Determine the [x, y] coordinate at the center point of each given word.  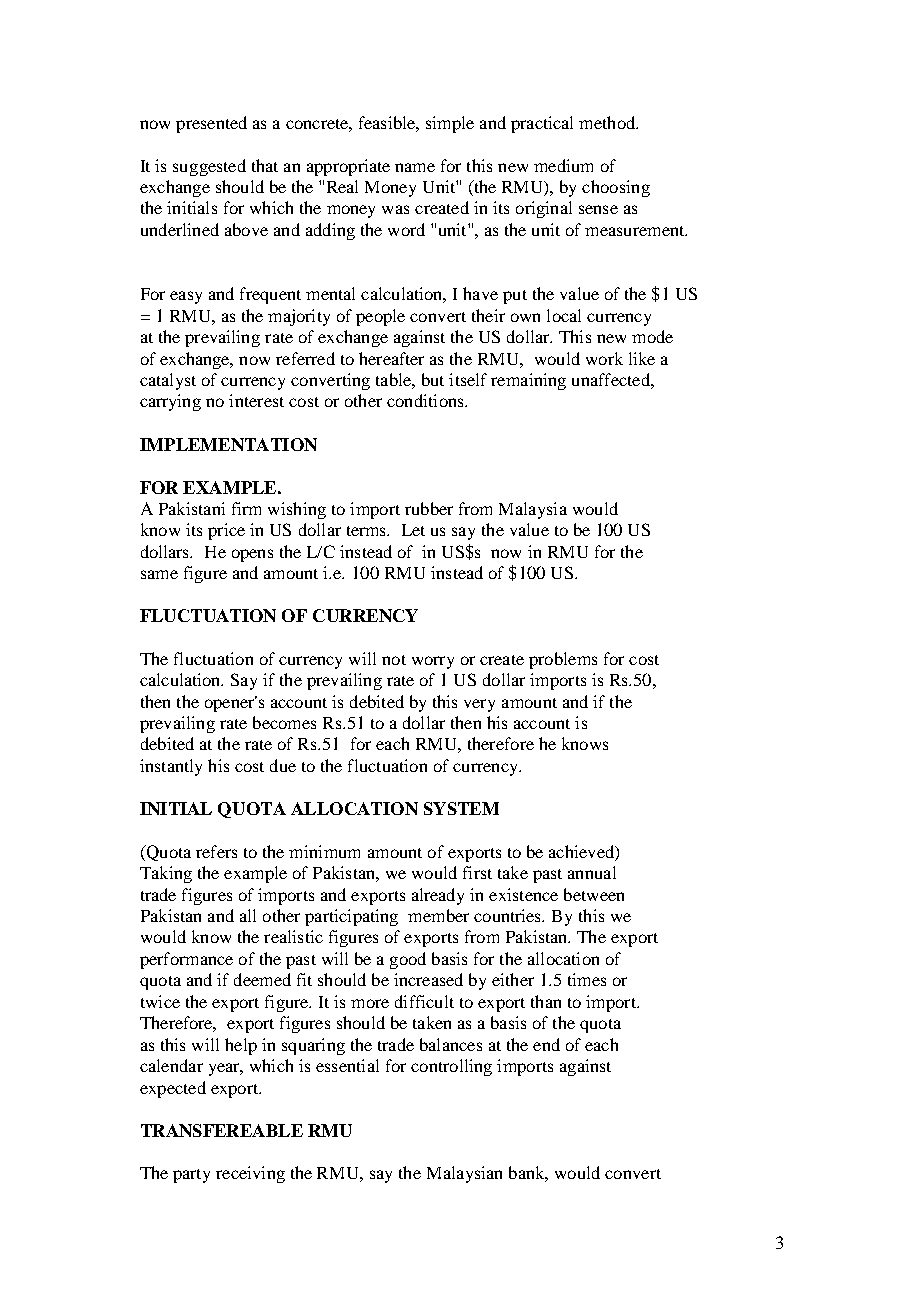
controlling [451, 1067]
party [191, 1176]
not [394, 660]
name [415, 167]
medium [563, 165]
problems [563, 660]
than [546, 1001]
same [159, 574]
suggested [209, 167]
